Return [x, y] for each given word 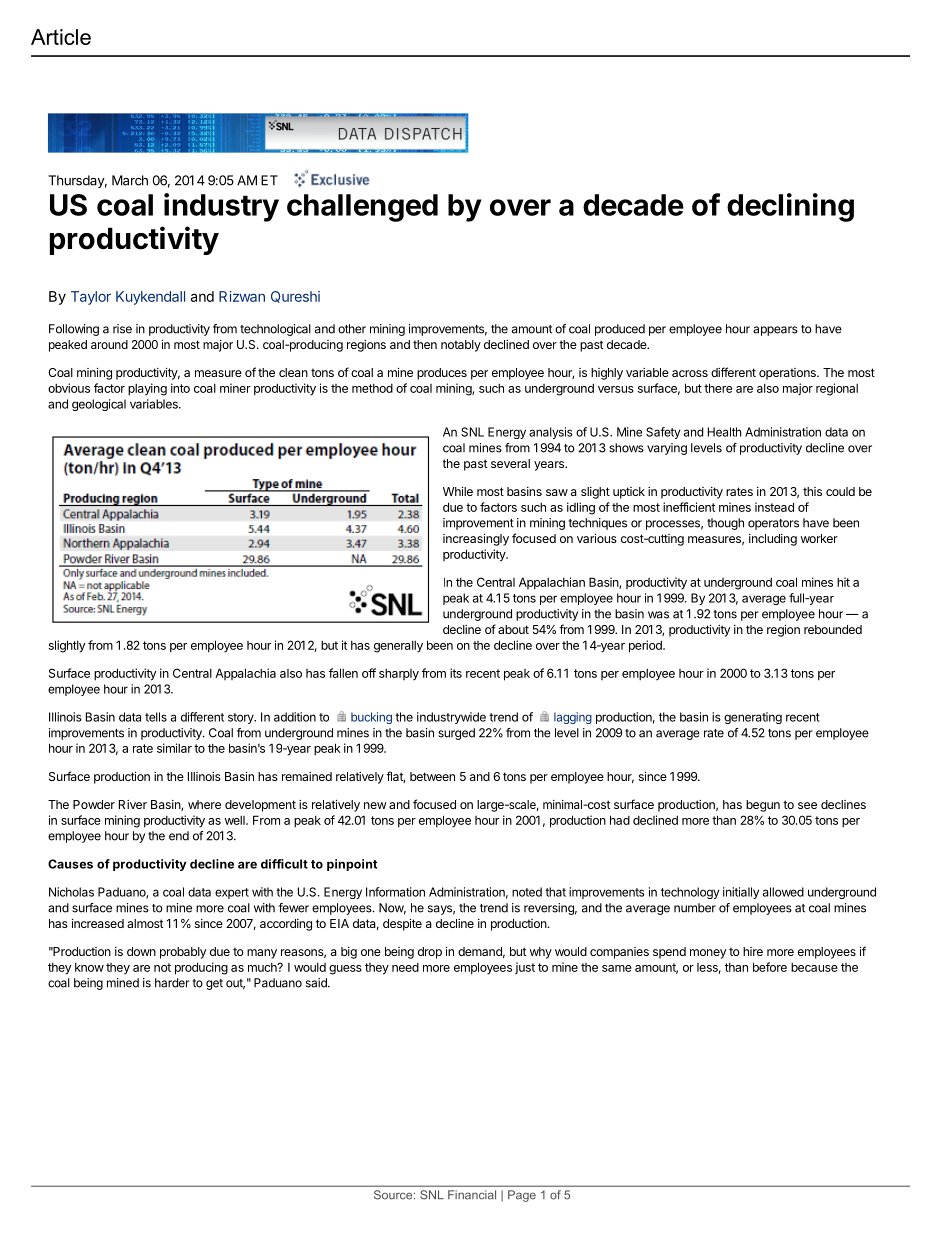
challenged [362, 208]
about [513, 629]
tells [156, 717]
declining [790, 207]
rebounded [833, 629]
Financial [472, 1195]
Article [61, 37]
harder [172, 983]
